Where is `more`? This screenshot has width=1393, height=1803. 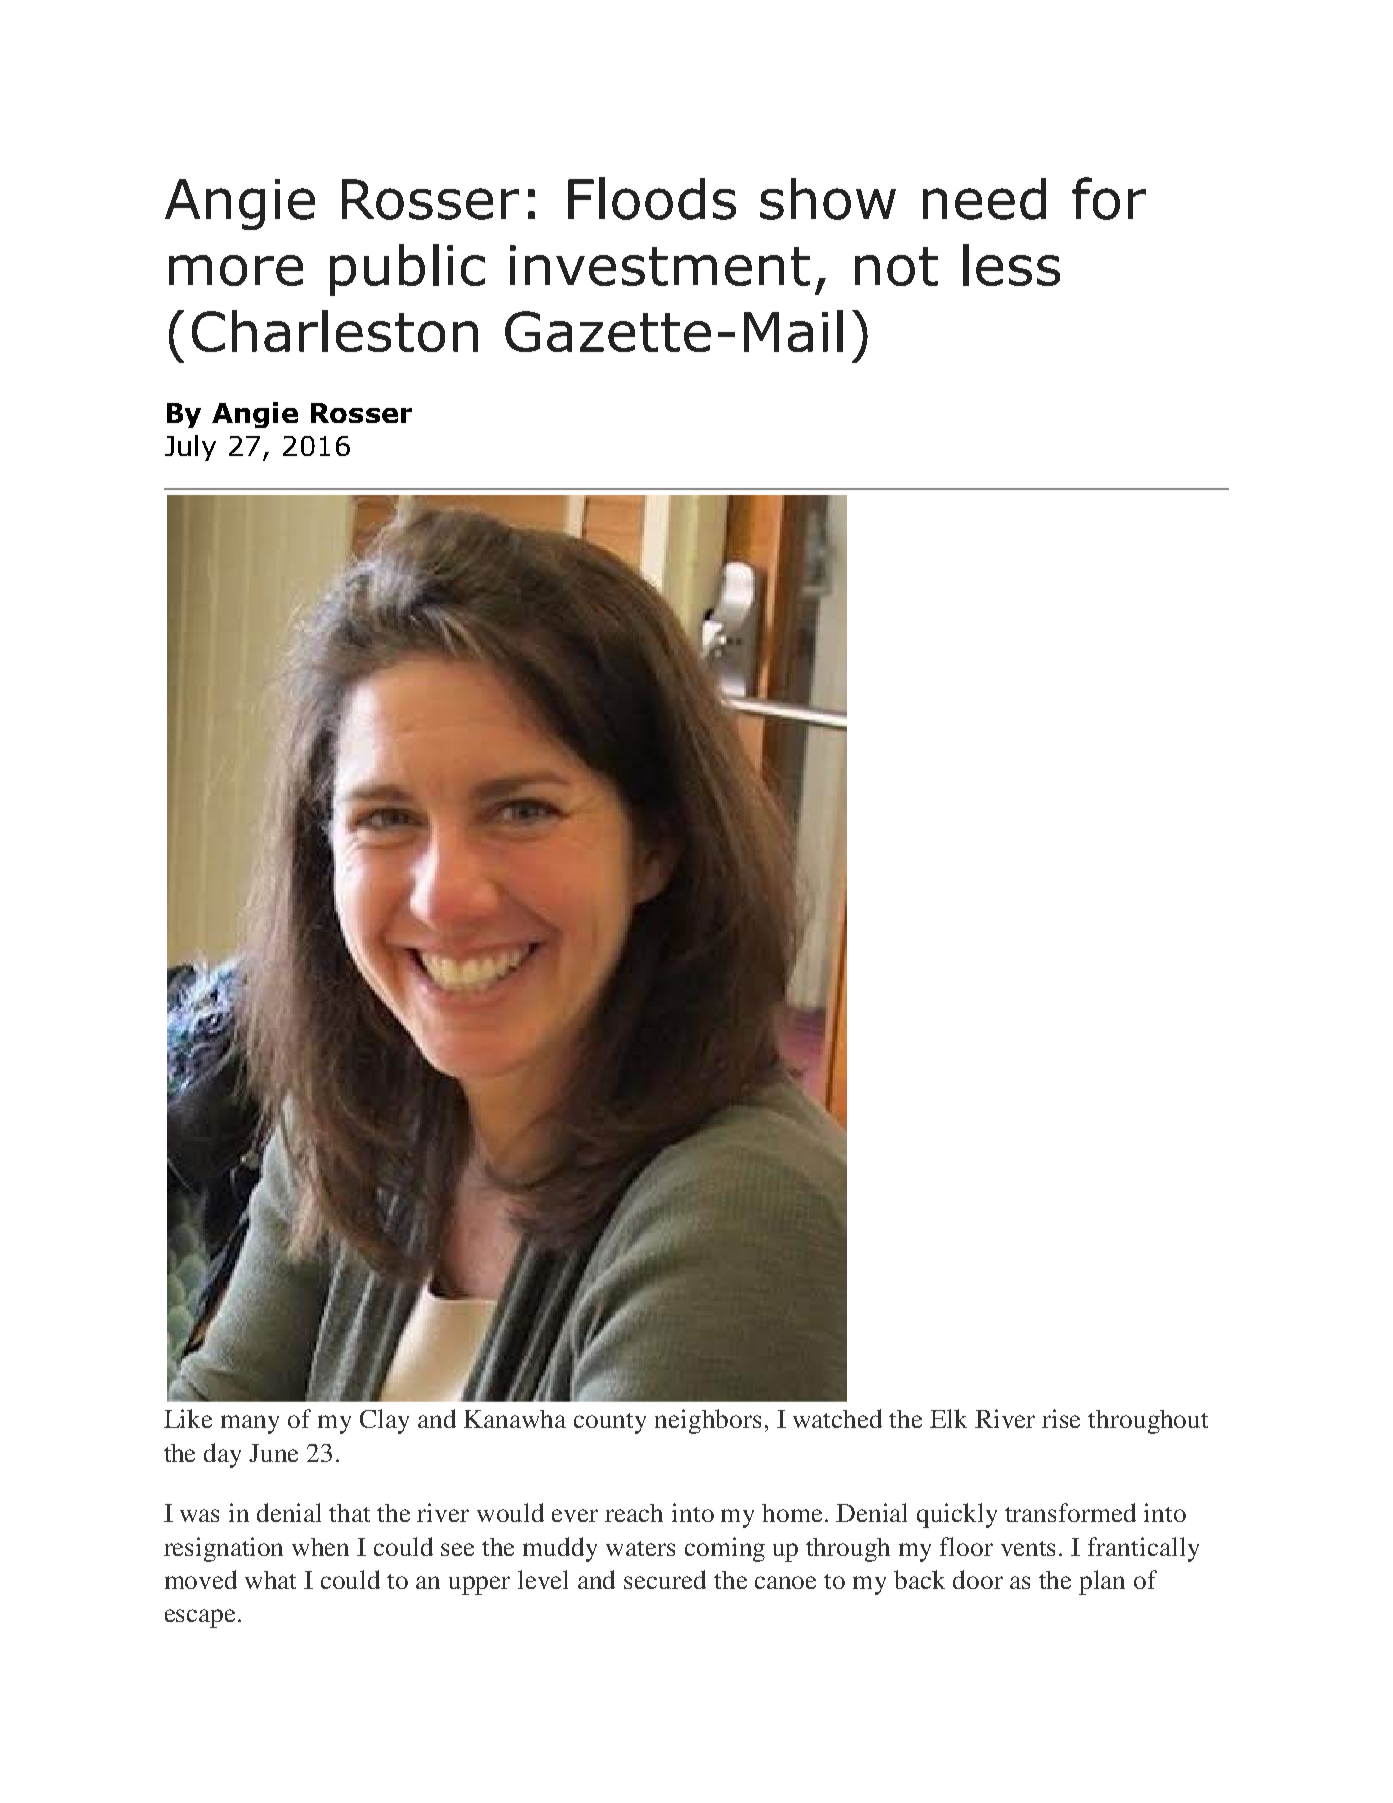
more is located at coordinates (236, 270).
